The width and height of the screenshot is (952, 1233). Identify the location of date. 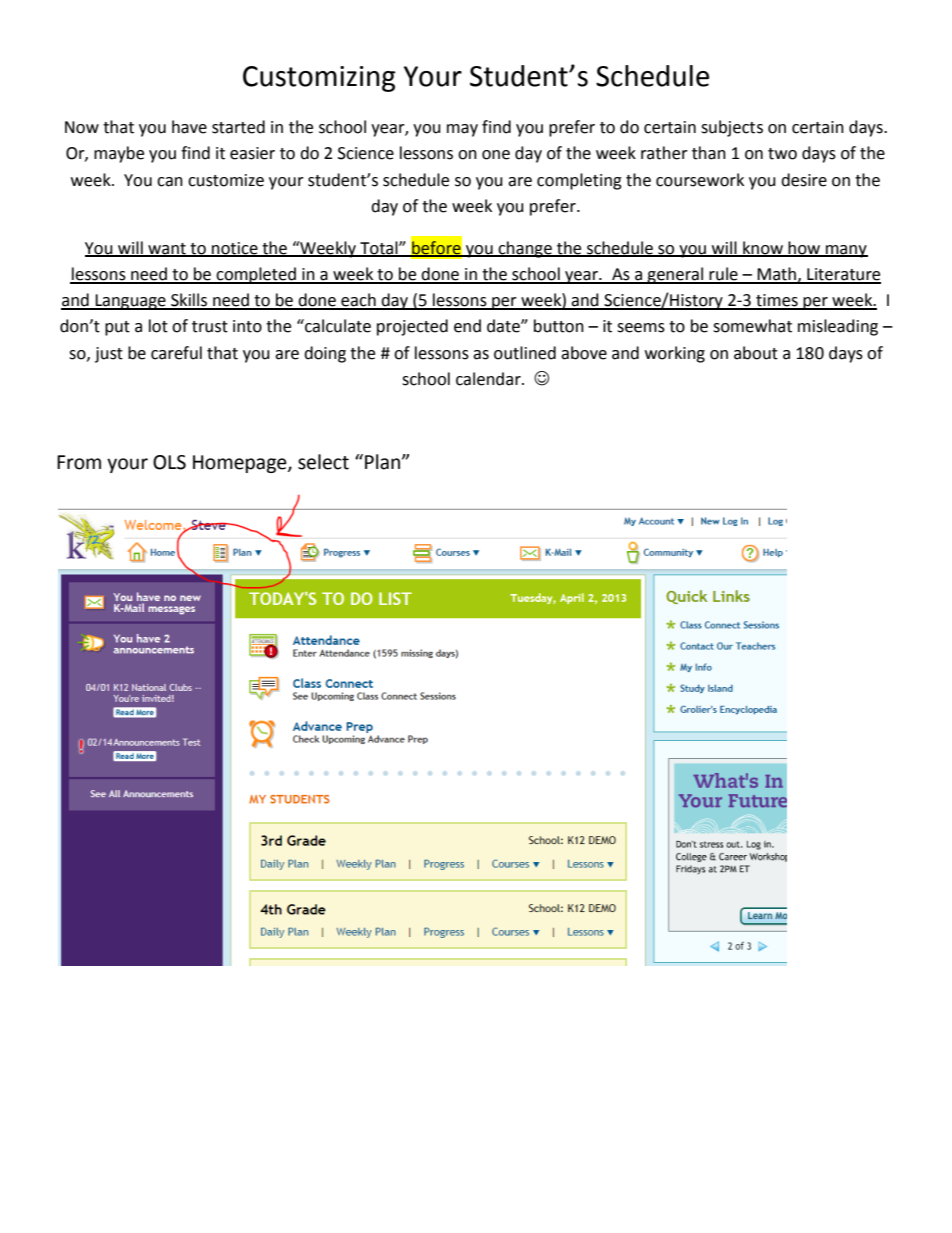
(504, 326).
